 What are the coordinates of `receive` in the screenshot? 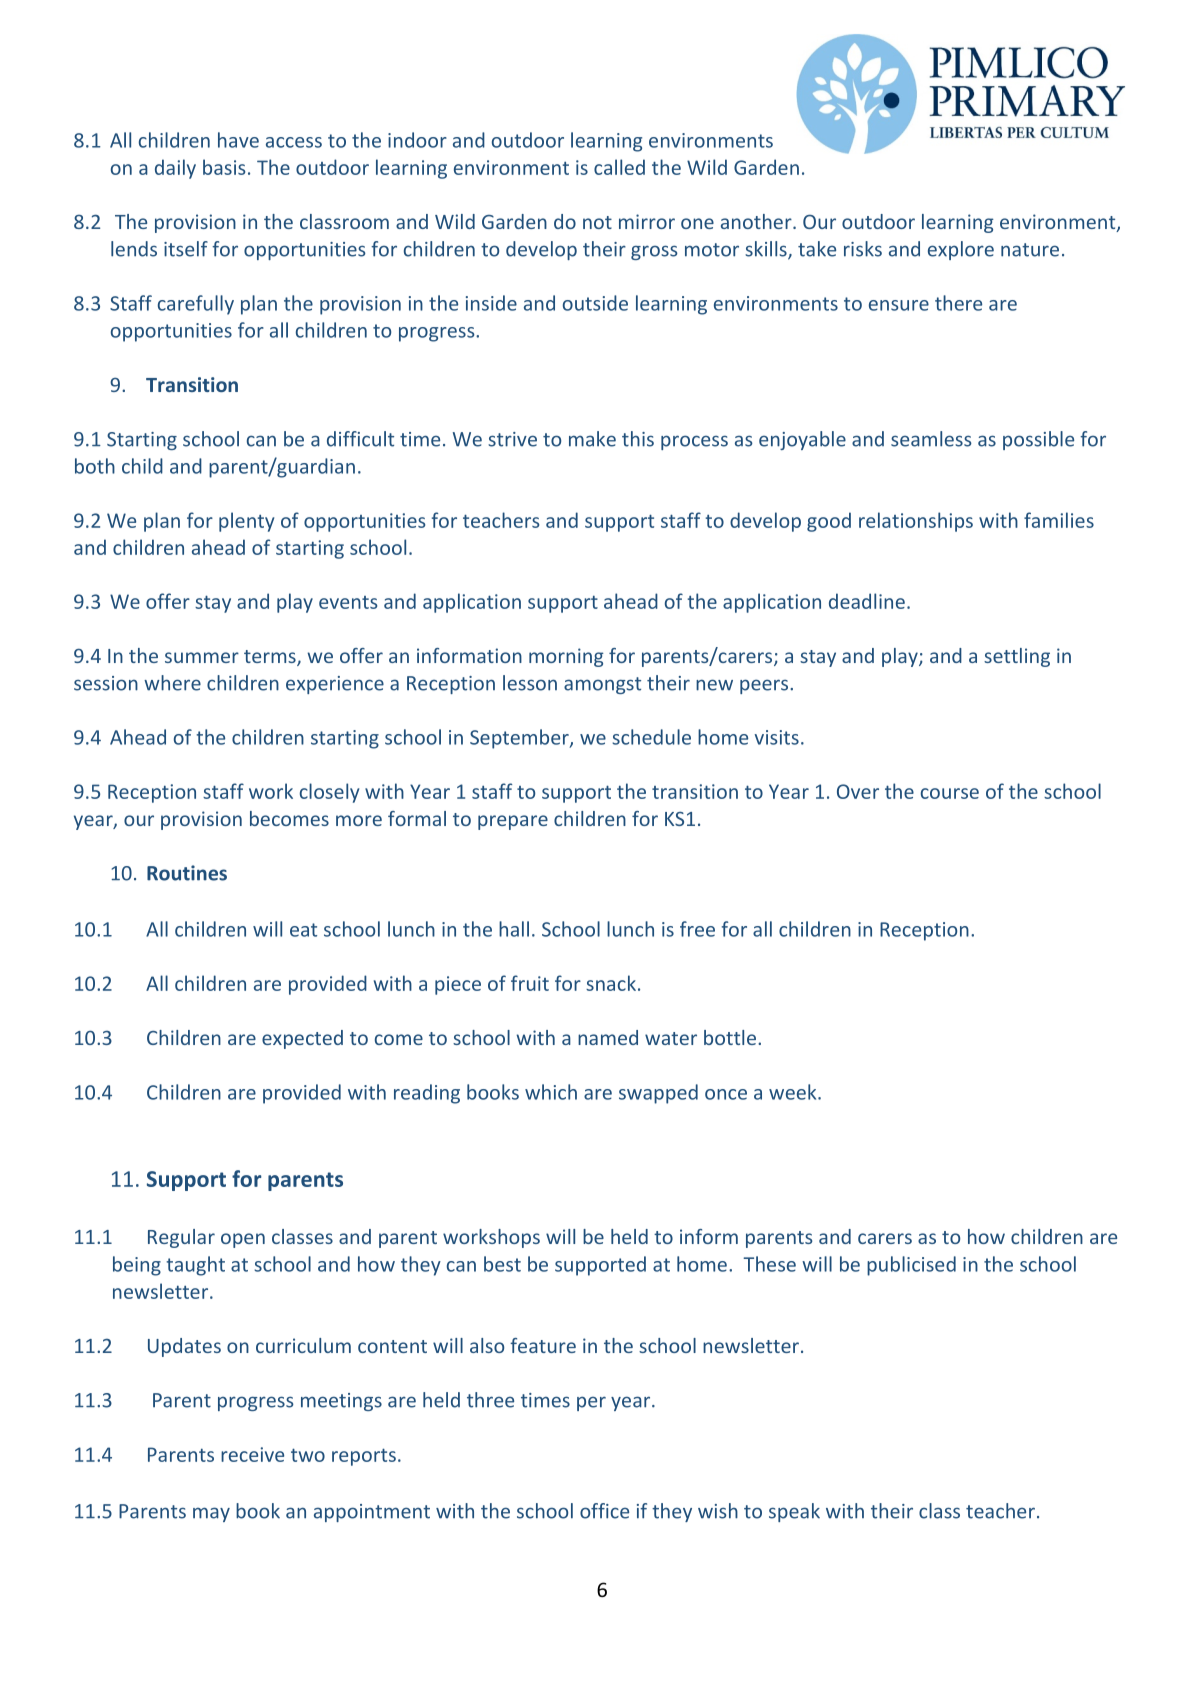 It's located at (252, 1454).
